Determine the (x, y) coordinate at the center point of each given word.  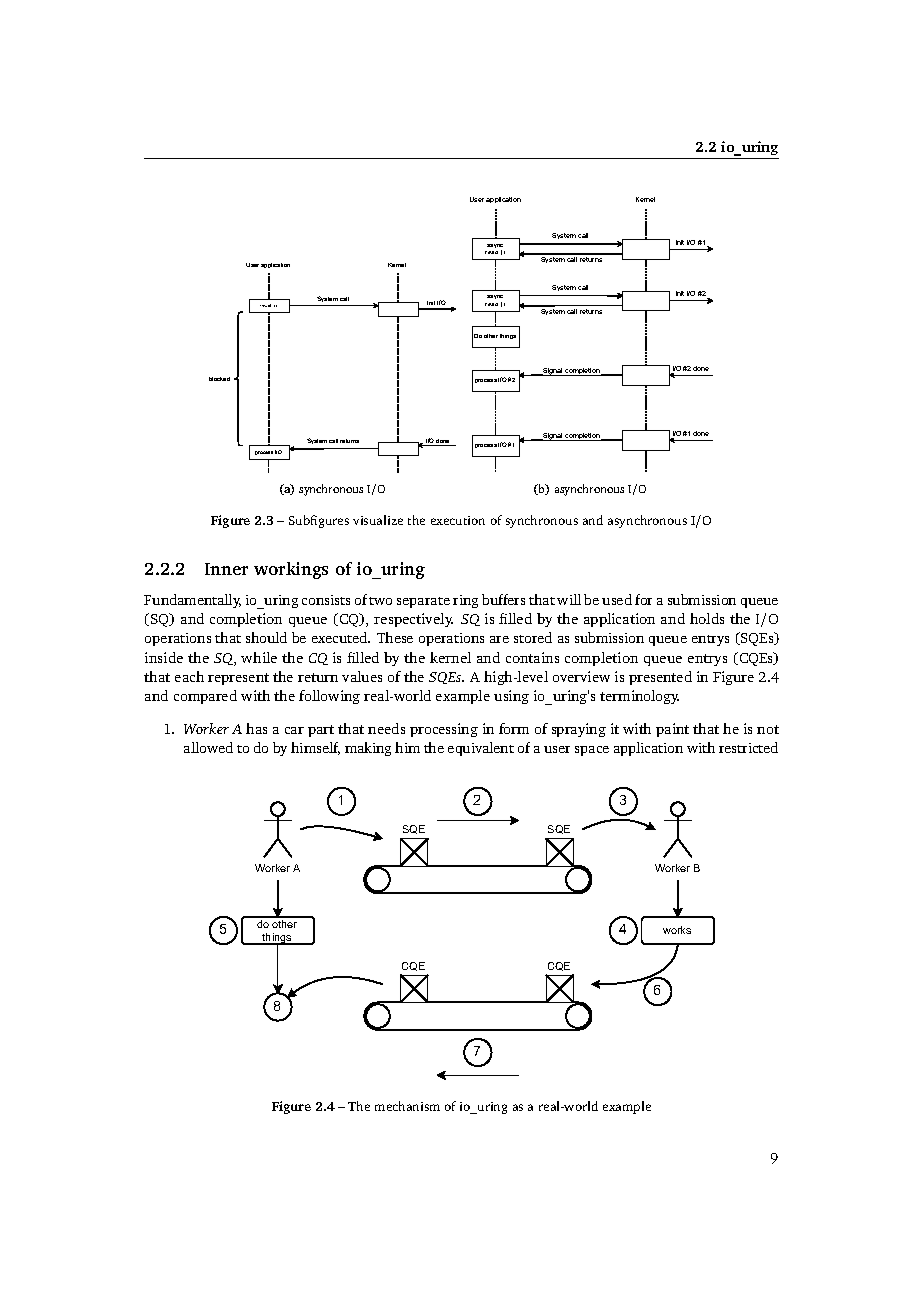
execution (458, 520)
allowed (208, 747)
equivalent (481, 749)
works (677, 930)
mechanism (407, 1106)
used (617, 599)
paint (672, 730)
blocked (219, 379)
